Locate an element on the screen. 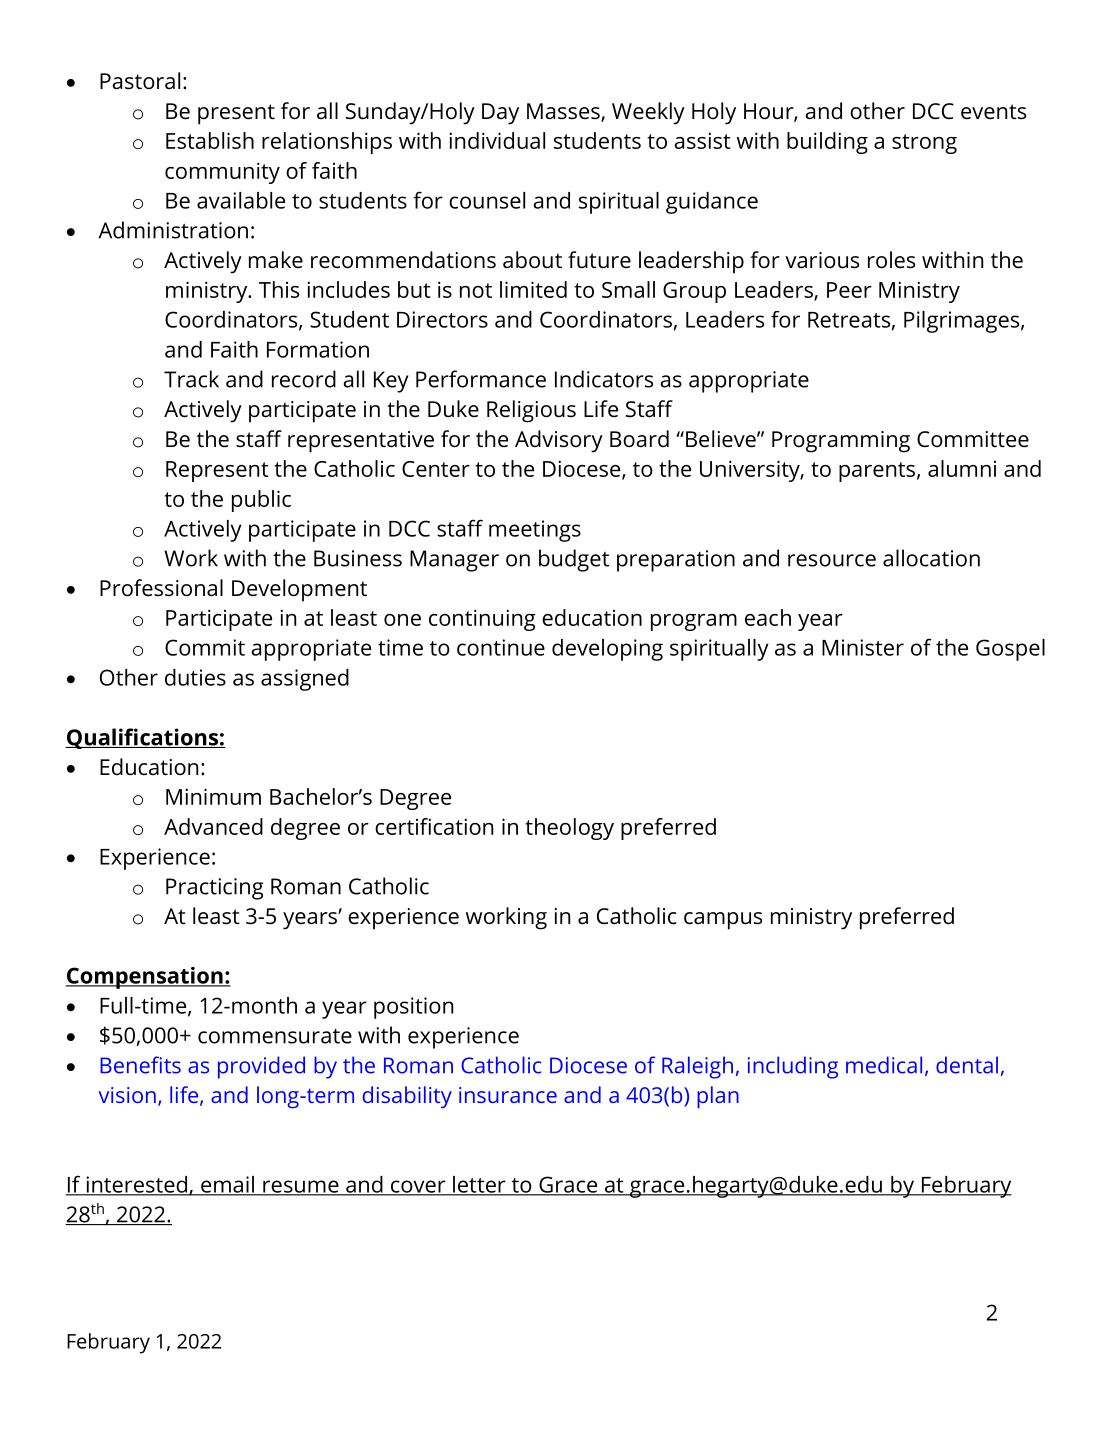 The image size is (1117, 1445). campus is located at coordinates (723, 921).
